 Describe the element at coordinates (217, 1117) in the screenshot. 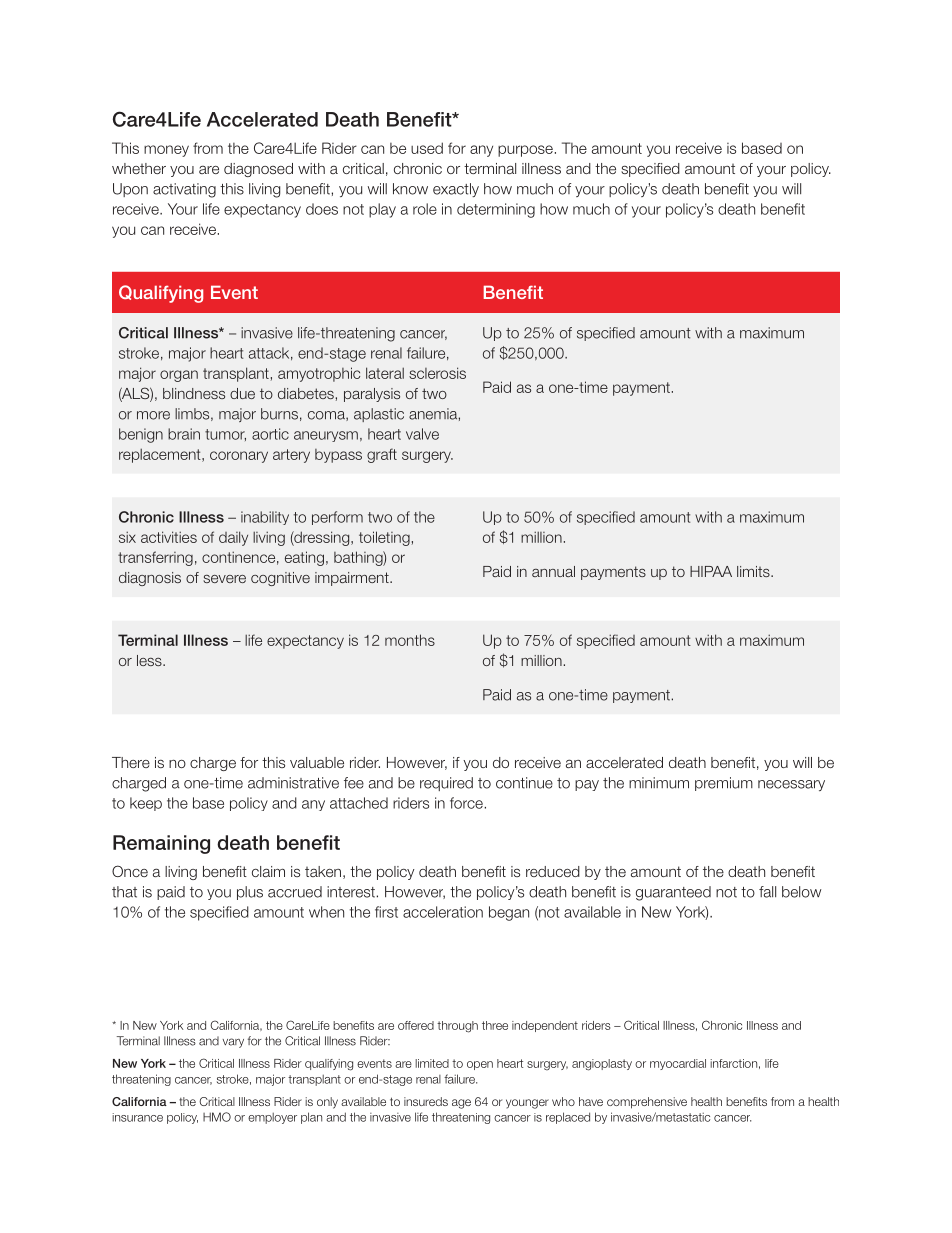

I see `HMO` at that location.
